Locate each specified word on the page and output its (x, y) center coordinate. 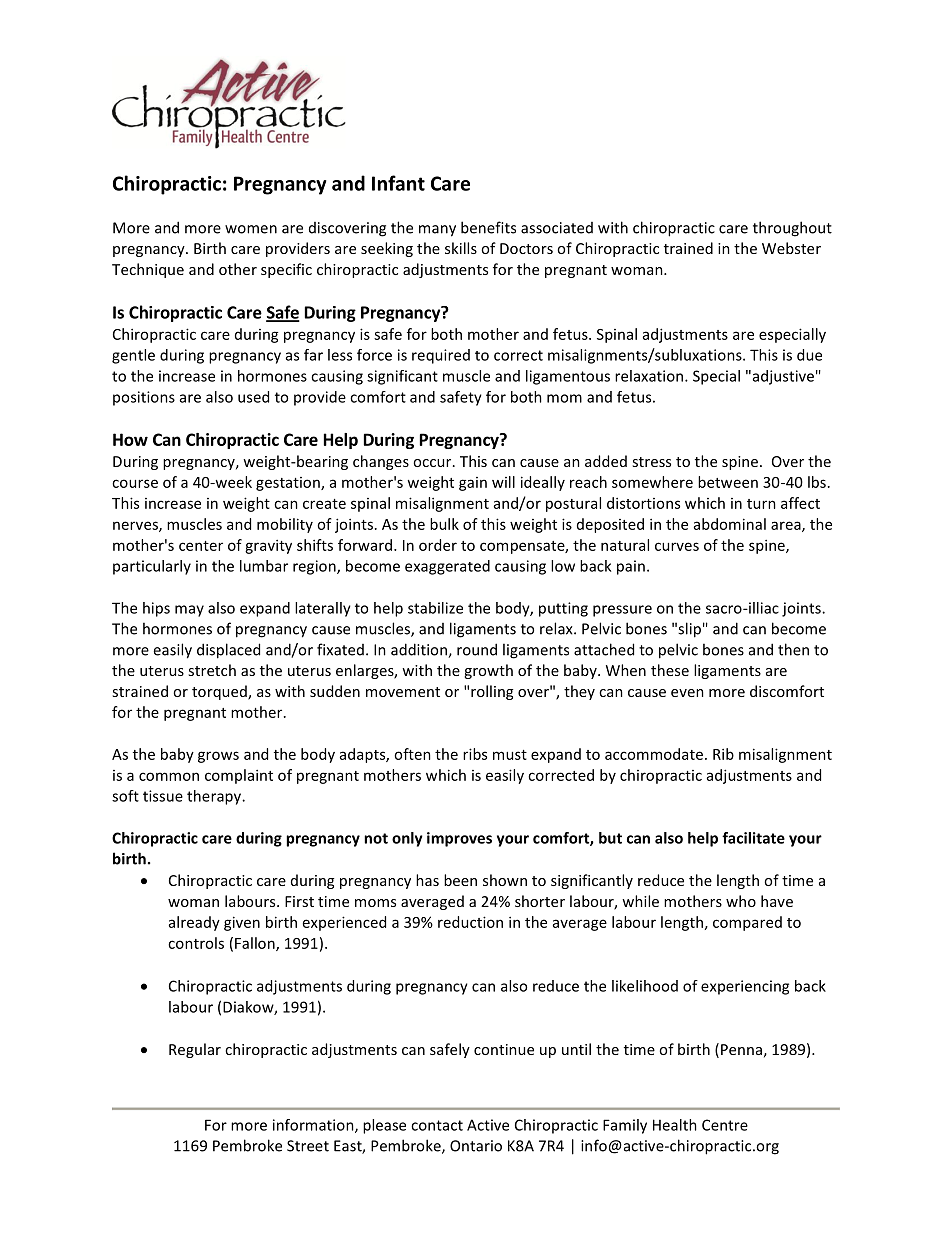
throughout (792, 229)
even (687, 693)
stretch (212, 670)
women (251, 229)
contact (437, 1125)
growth (488, 671)
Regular (195, 1050)
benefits (488, 227)
